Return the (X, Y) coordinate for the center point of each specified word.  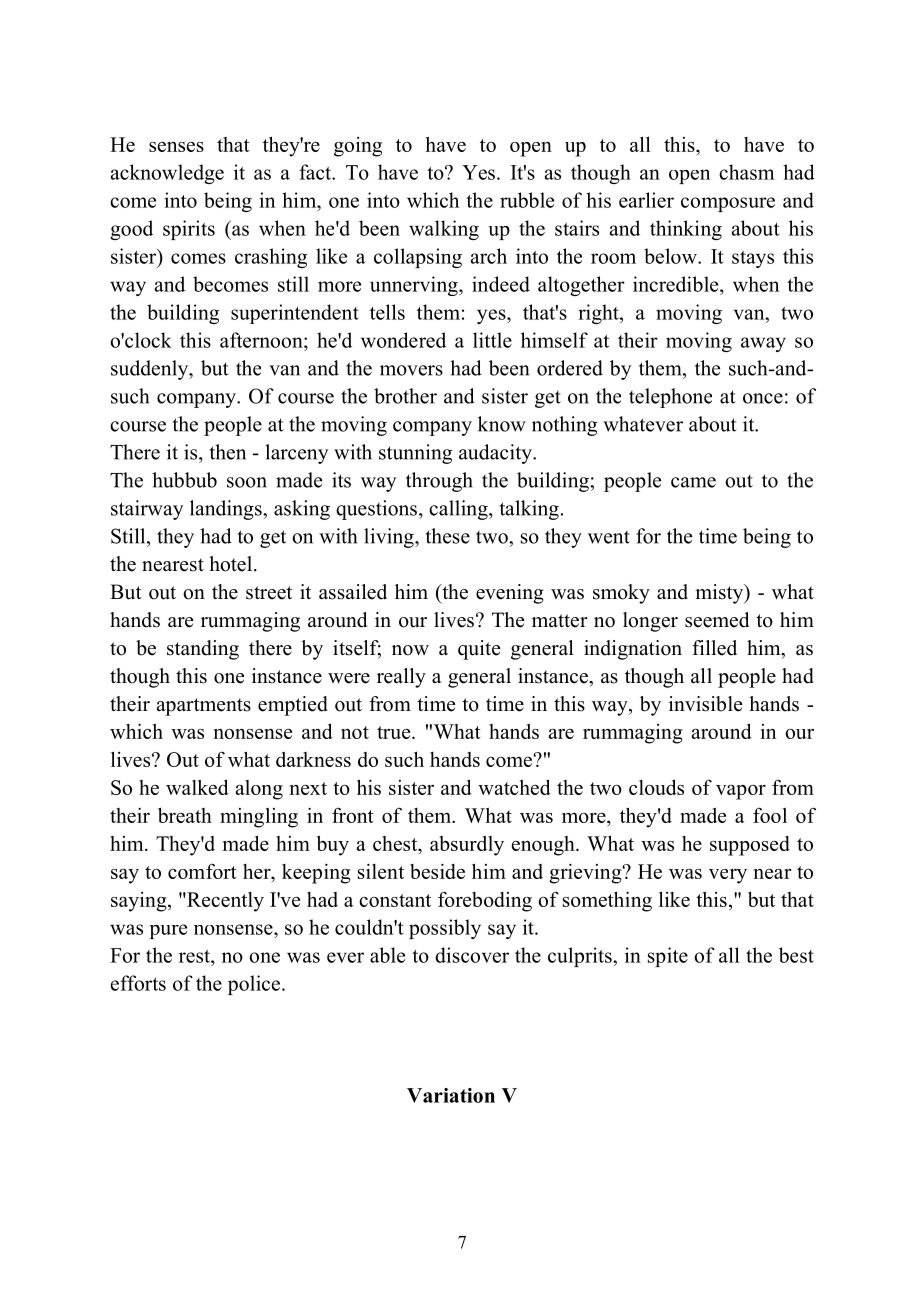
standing (203, 650)
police (255, 985)
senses (176, 147)
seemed (717, 620)
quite (479, 650)
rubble (527, 200)
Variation (451, 1095)
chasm (746, 172)
